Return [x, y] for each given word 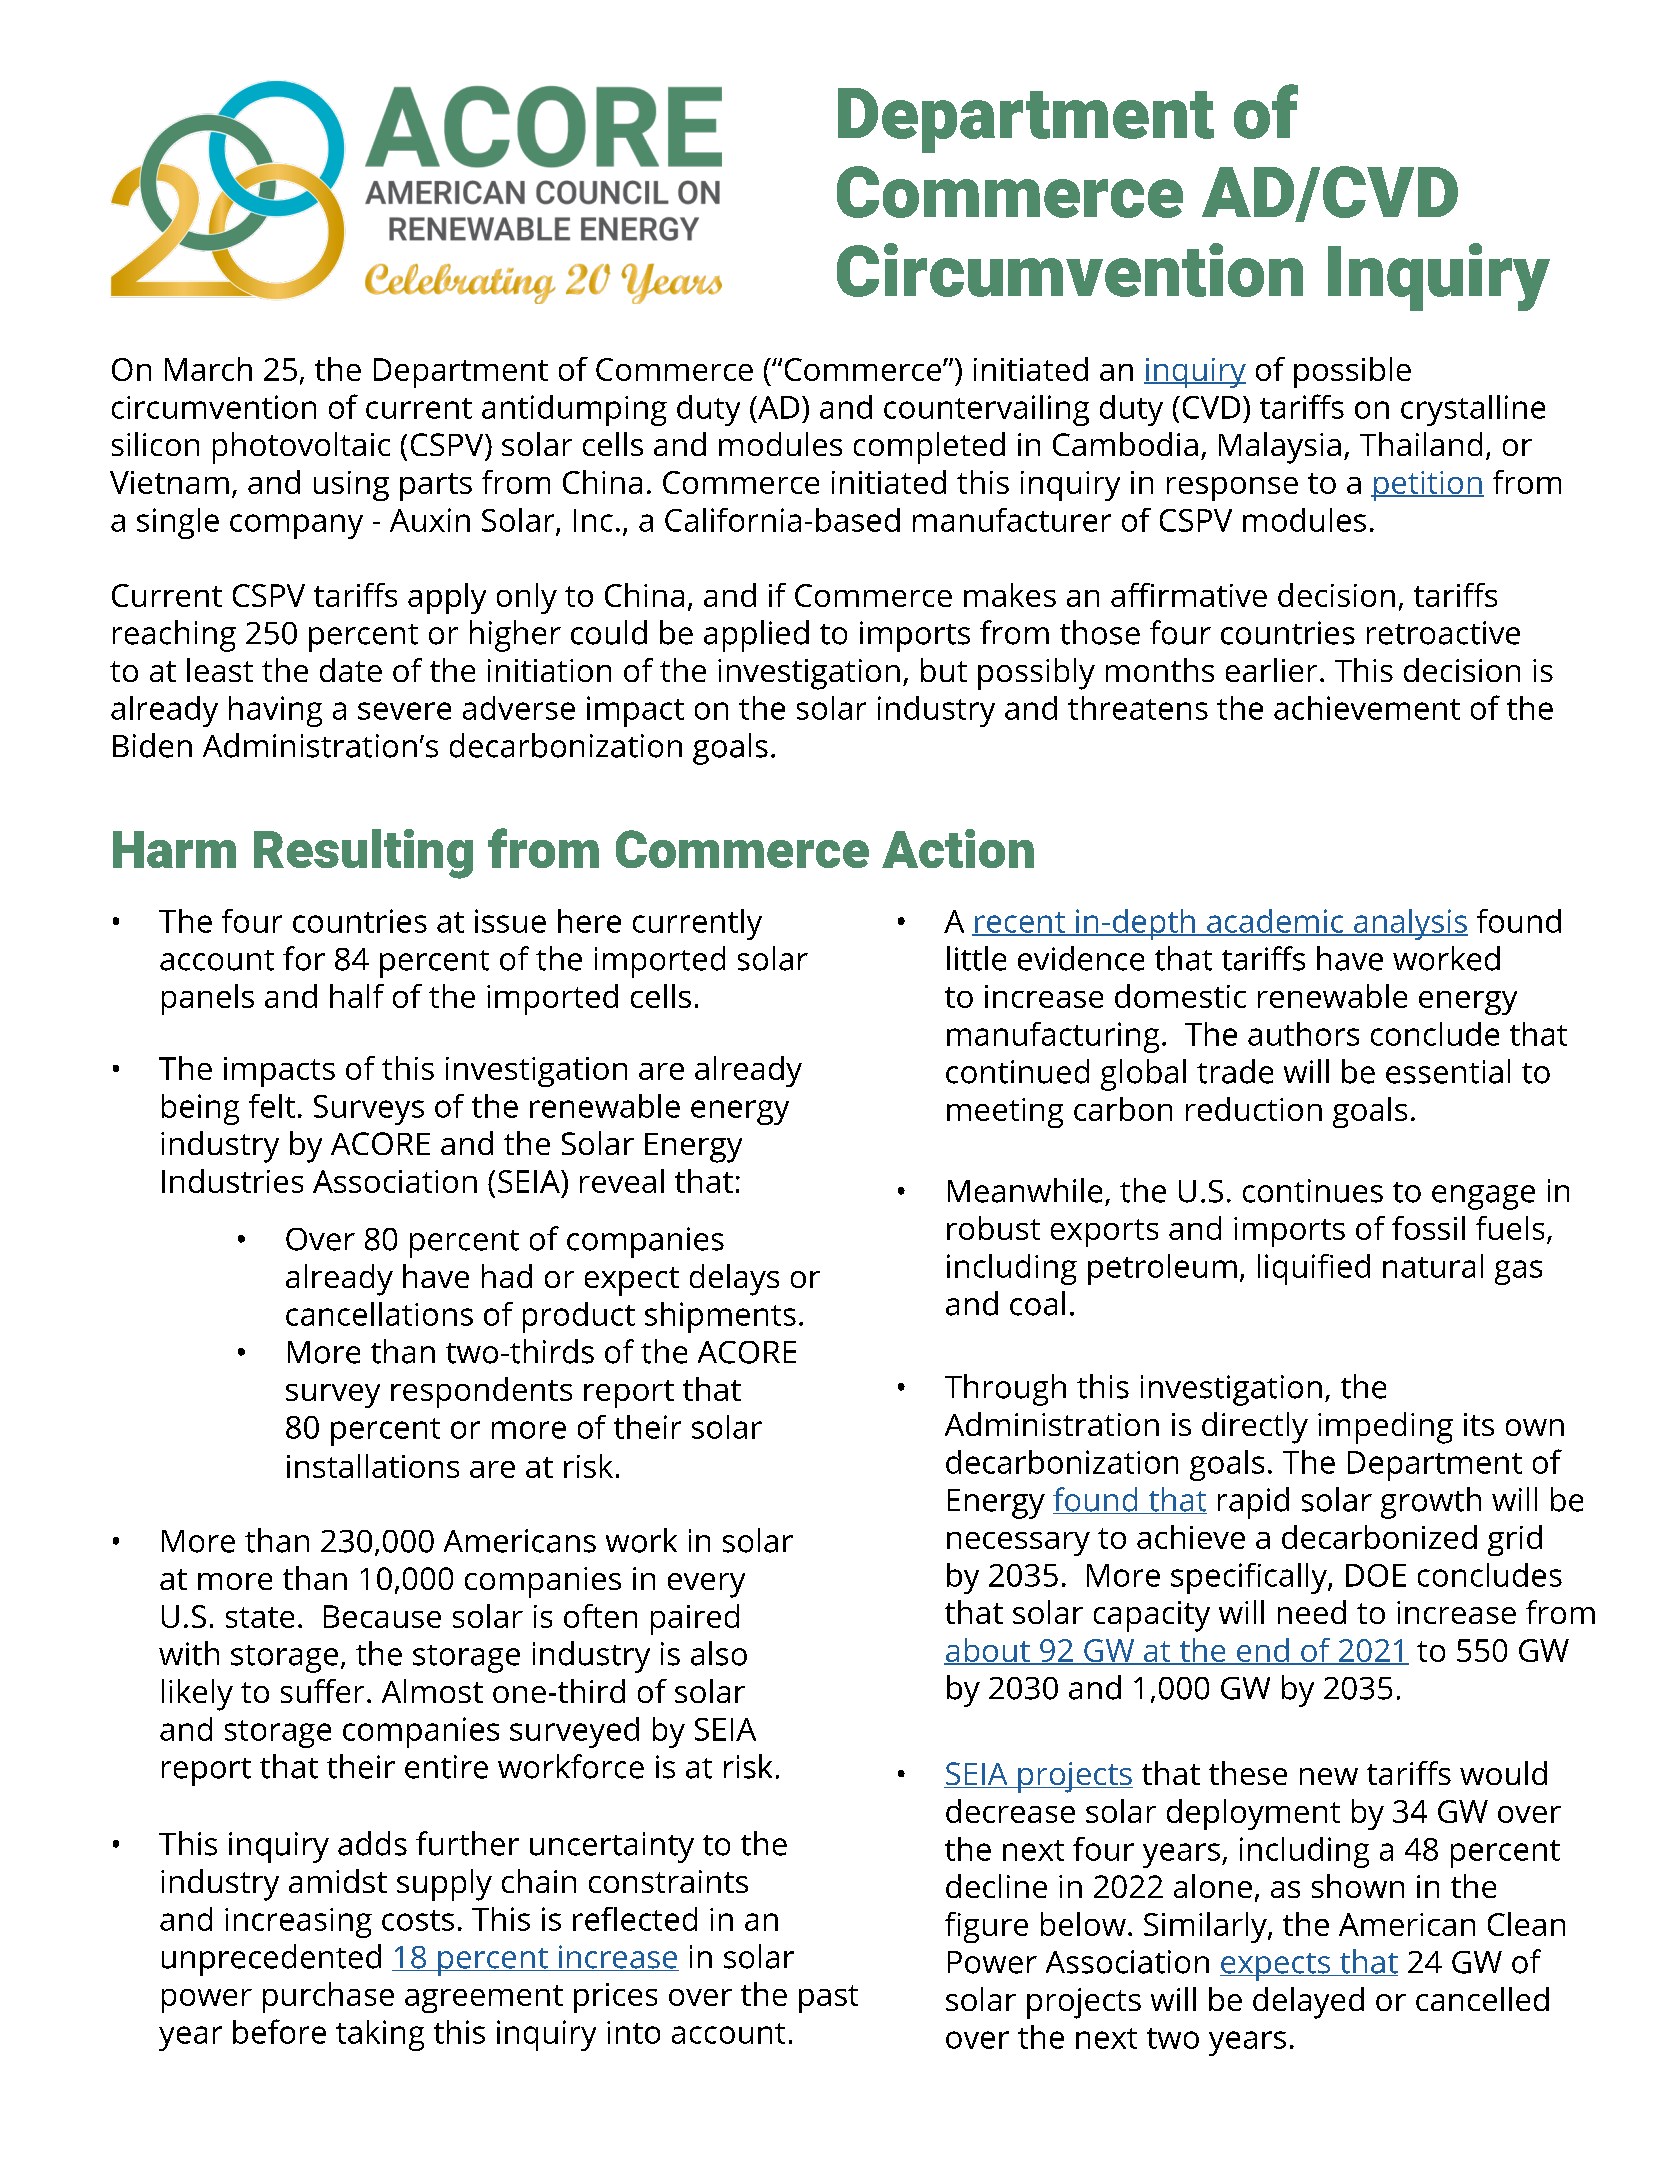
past [828, 1999]
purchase [328, 1997]
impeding [1385, 1428]
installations [373, 1466]
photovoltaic [301, 448]
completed [929, 448]
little [976, 958]
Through [1005, 1390]
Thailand [1421, 444]
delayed [1308, 2003]
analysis [1409, 924]
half [357, 996]
